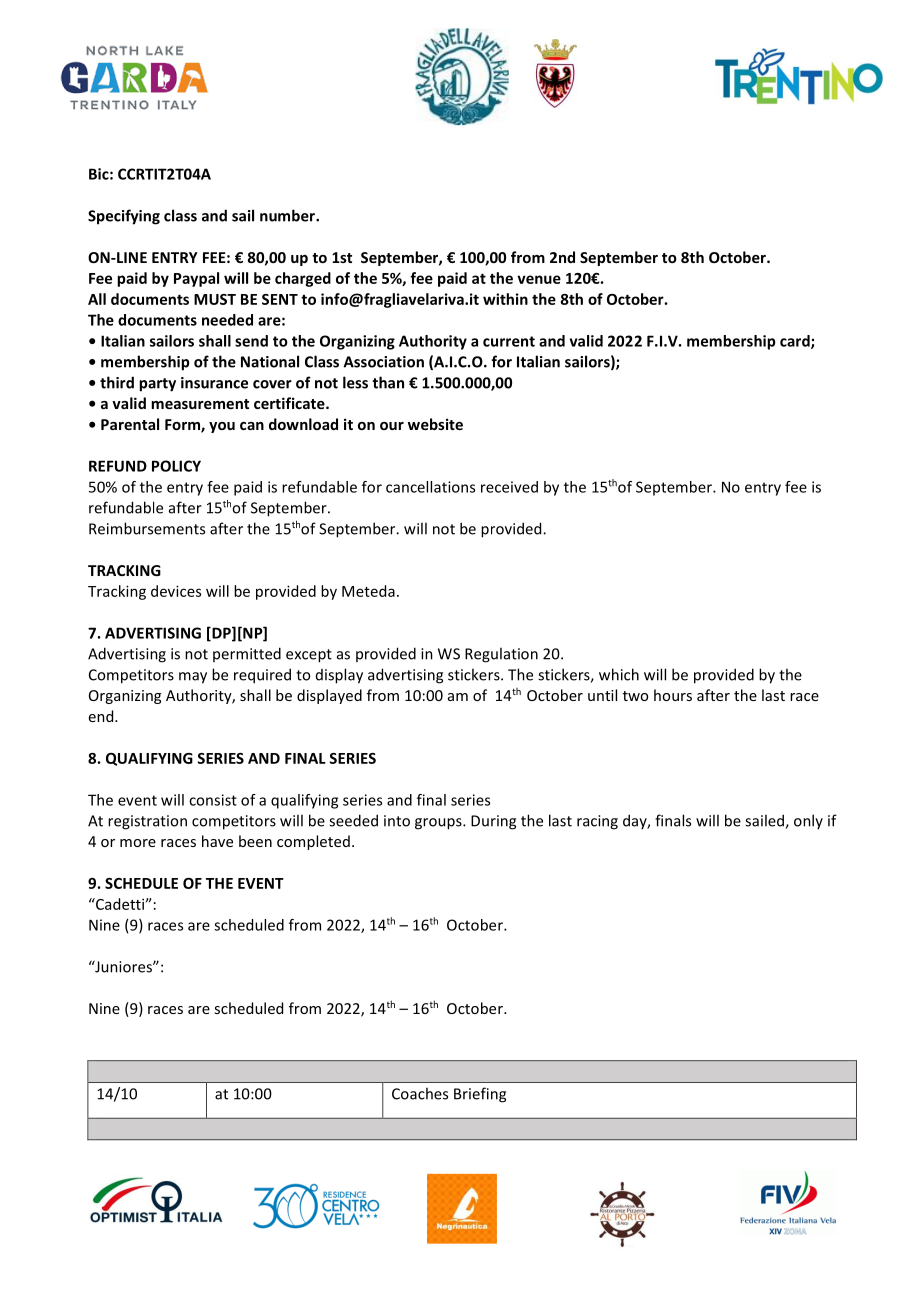 This image has width=924, height=1308. Describe the element at coordinates (539, 279) in the image. I see `venue` at that location.
